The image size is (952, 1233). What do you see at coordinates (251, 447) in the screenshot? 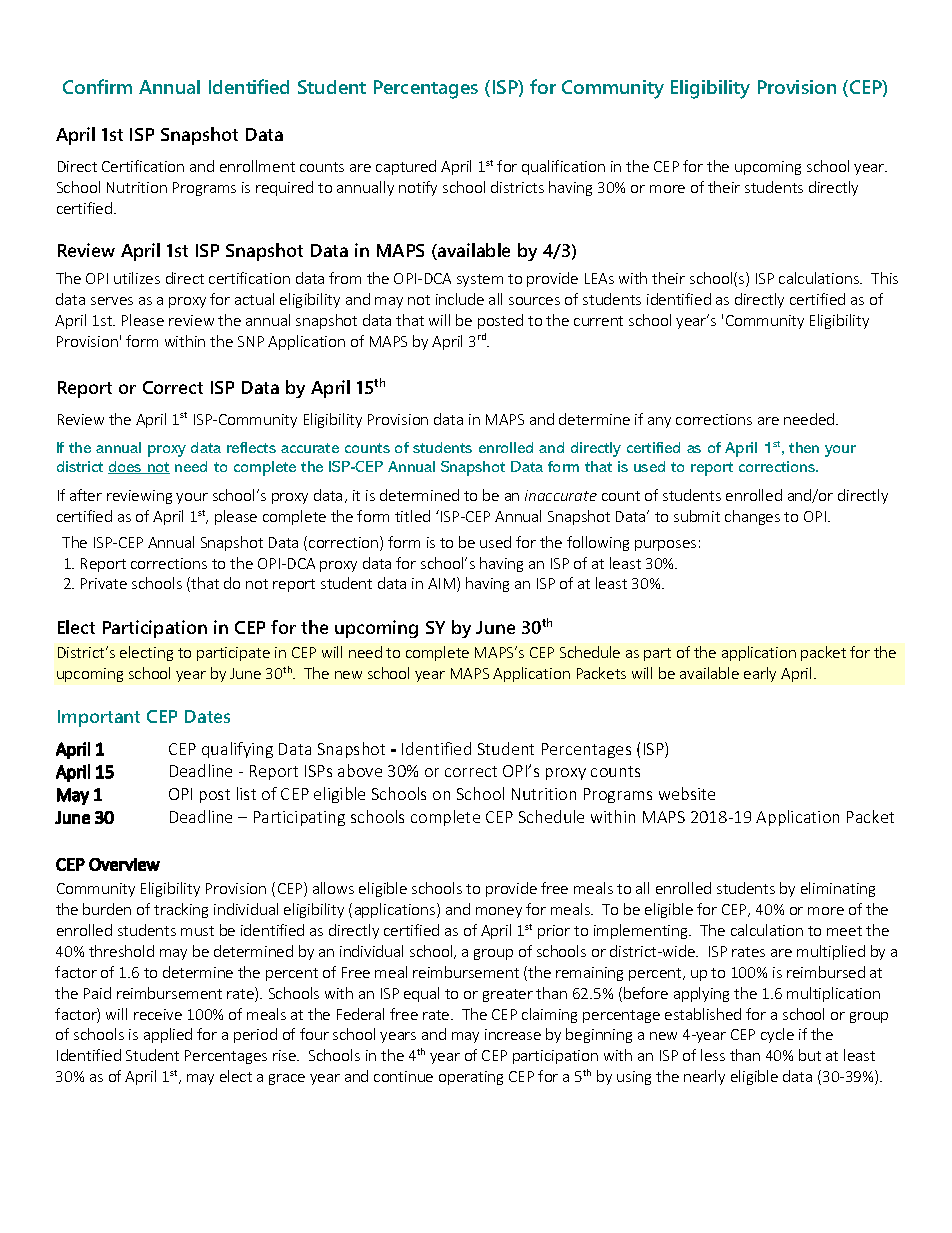
I see `reflects` at bounding box center [251, 447].
